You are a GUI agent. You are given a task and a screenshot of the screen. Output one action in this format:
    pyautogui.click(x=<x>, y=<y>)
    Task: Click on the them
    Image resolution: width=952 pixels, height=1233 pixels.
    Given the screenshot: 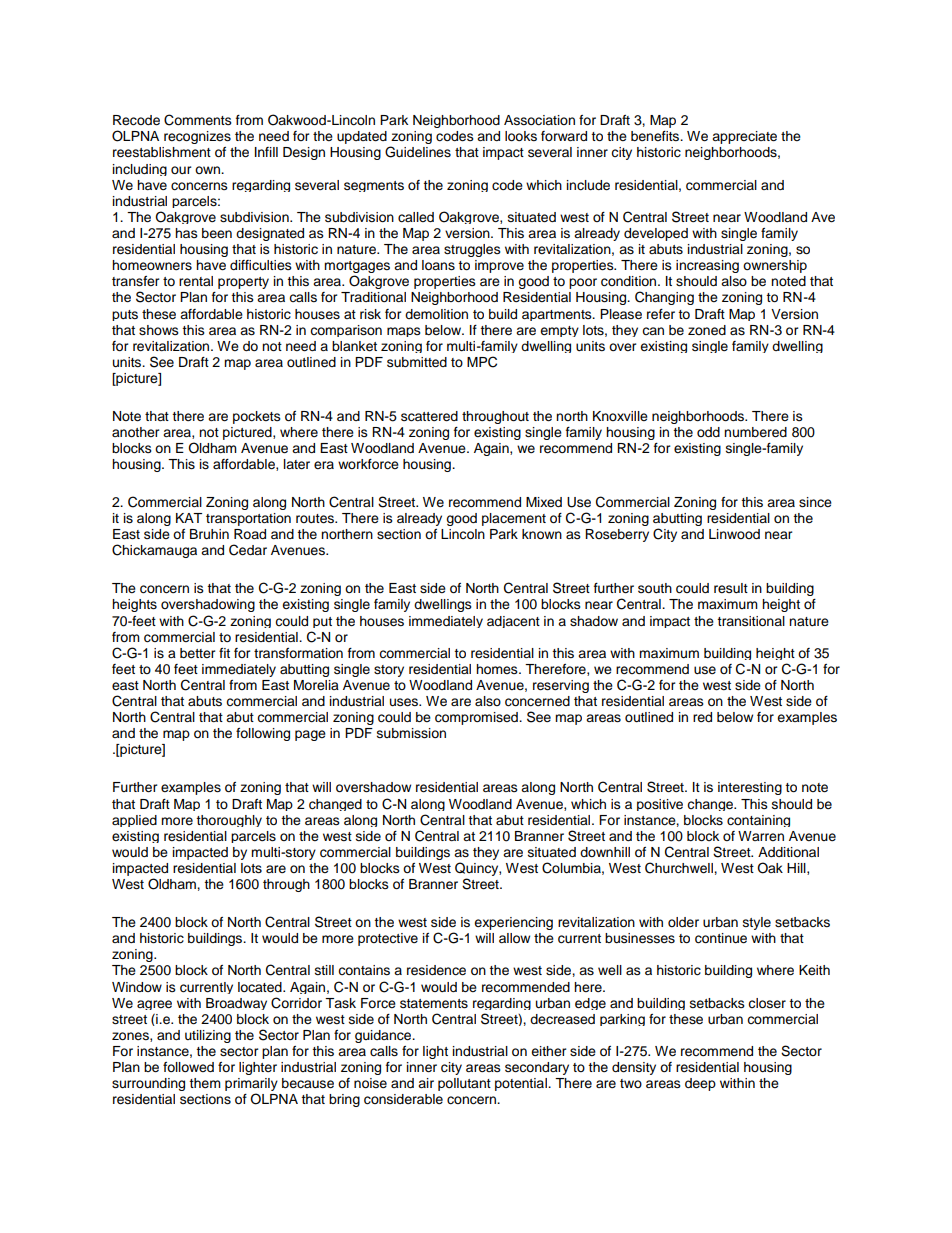 What is the action you would take?
    pyautogui.click(x=205, y=1083)
